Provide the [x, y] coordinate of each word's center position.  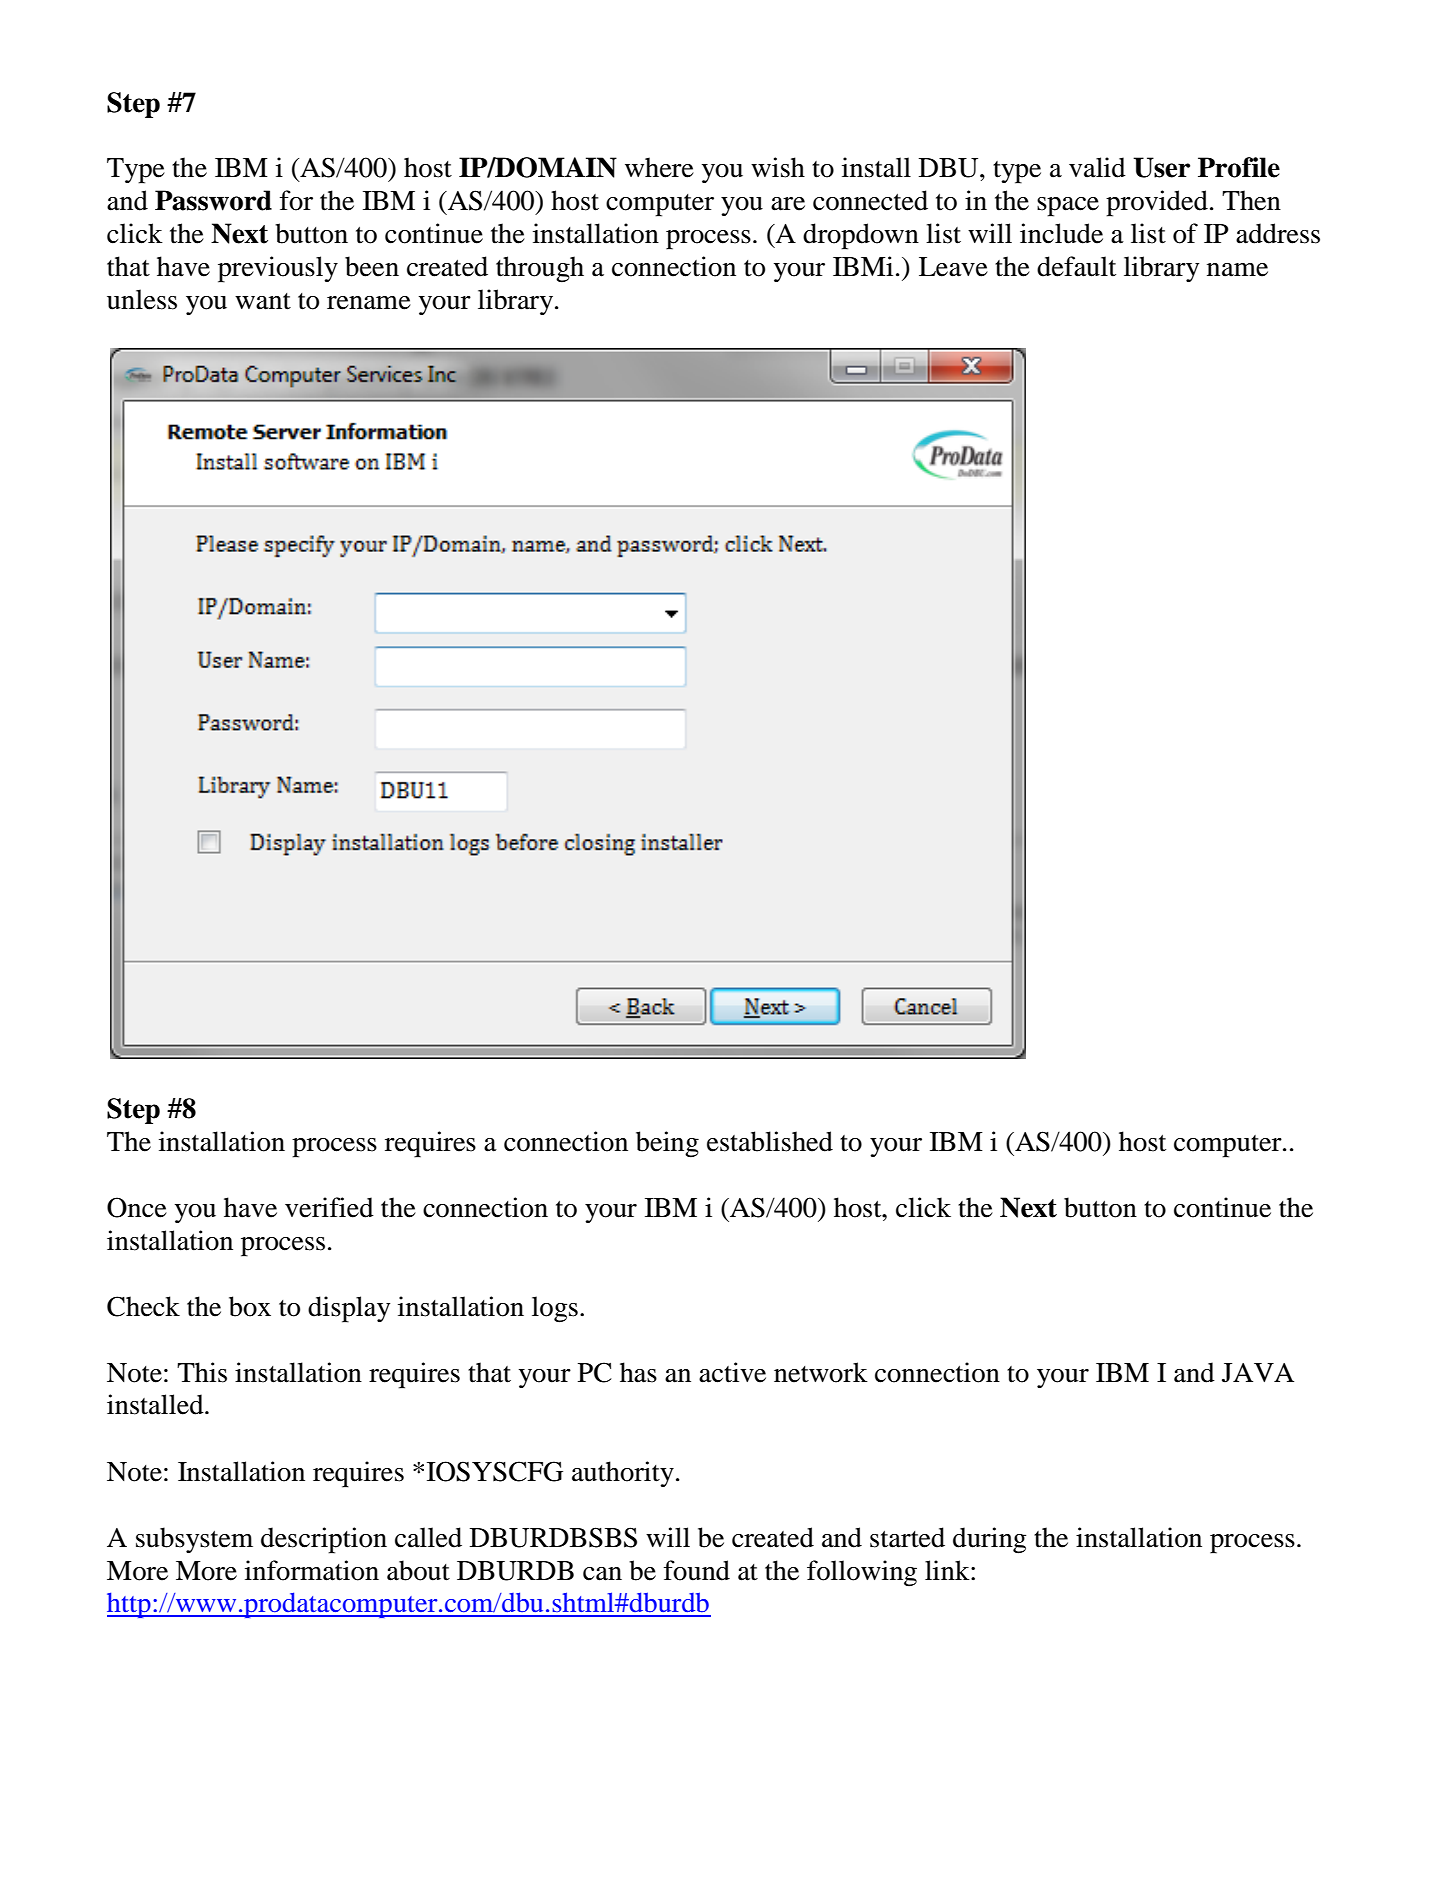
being [667, 1144]
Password [213, 200]
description [324, 1540]
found [697, 1570]
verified [329, 1207]
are [788, 204]
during [989, 1540]
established [770, 1141]
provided [1157, 203]
